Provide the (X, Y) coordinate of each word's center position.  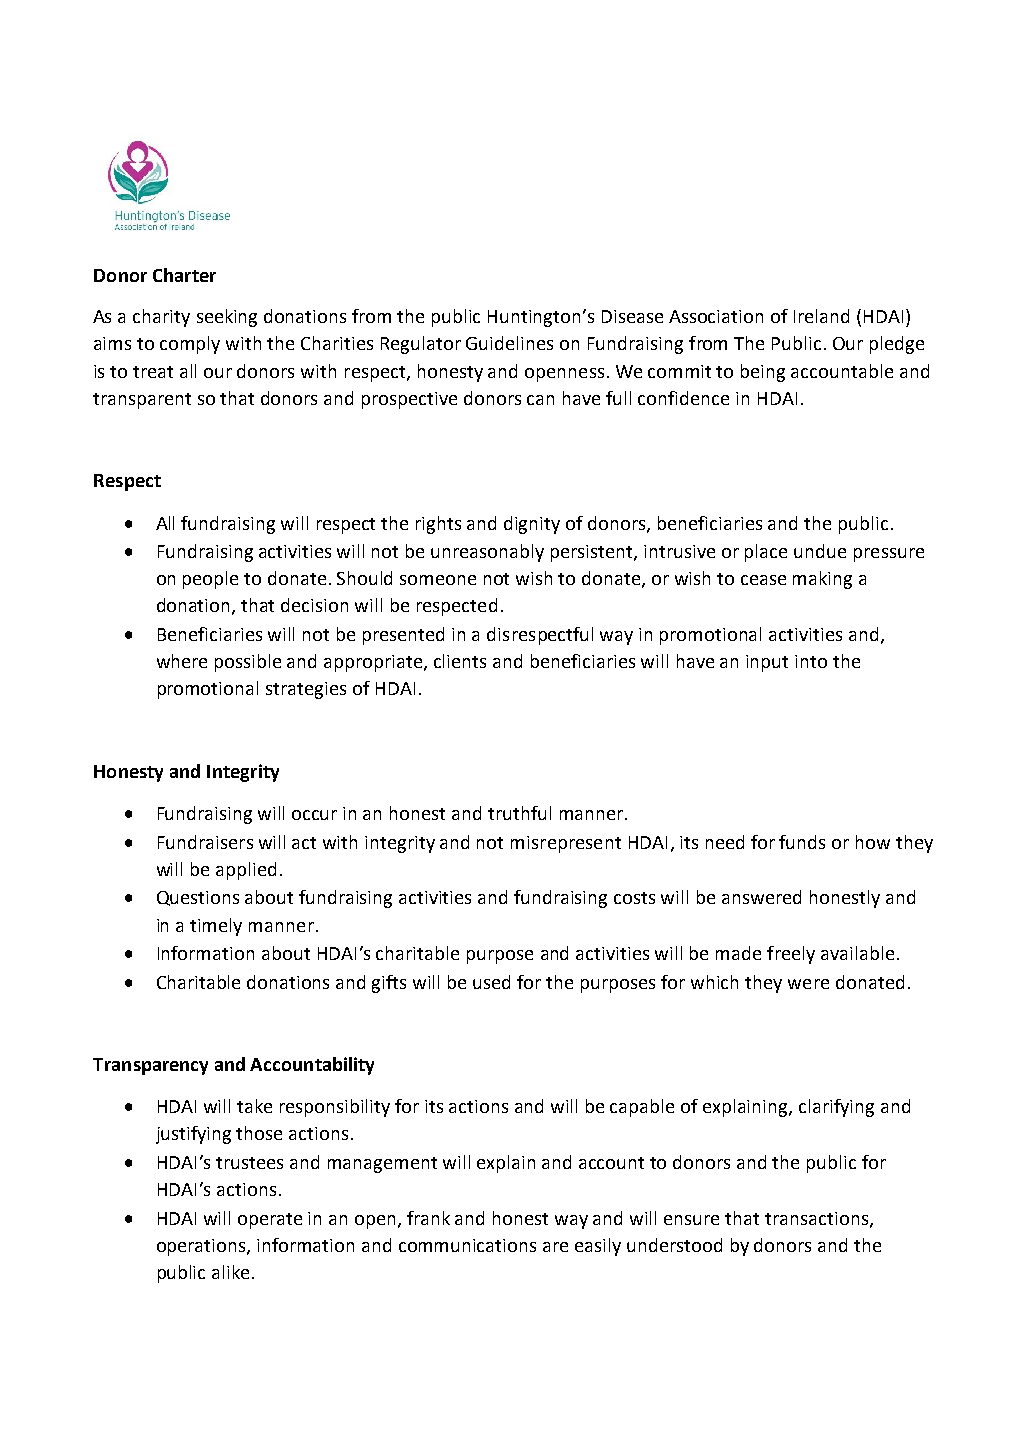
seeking (227, 318)
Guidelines (509, 343)
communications (467, 1245)
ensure (691, 1220)
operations (202, 1247)
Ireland (821, 316)
